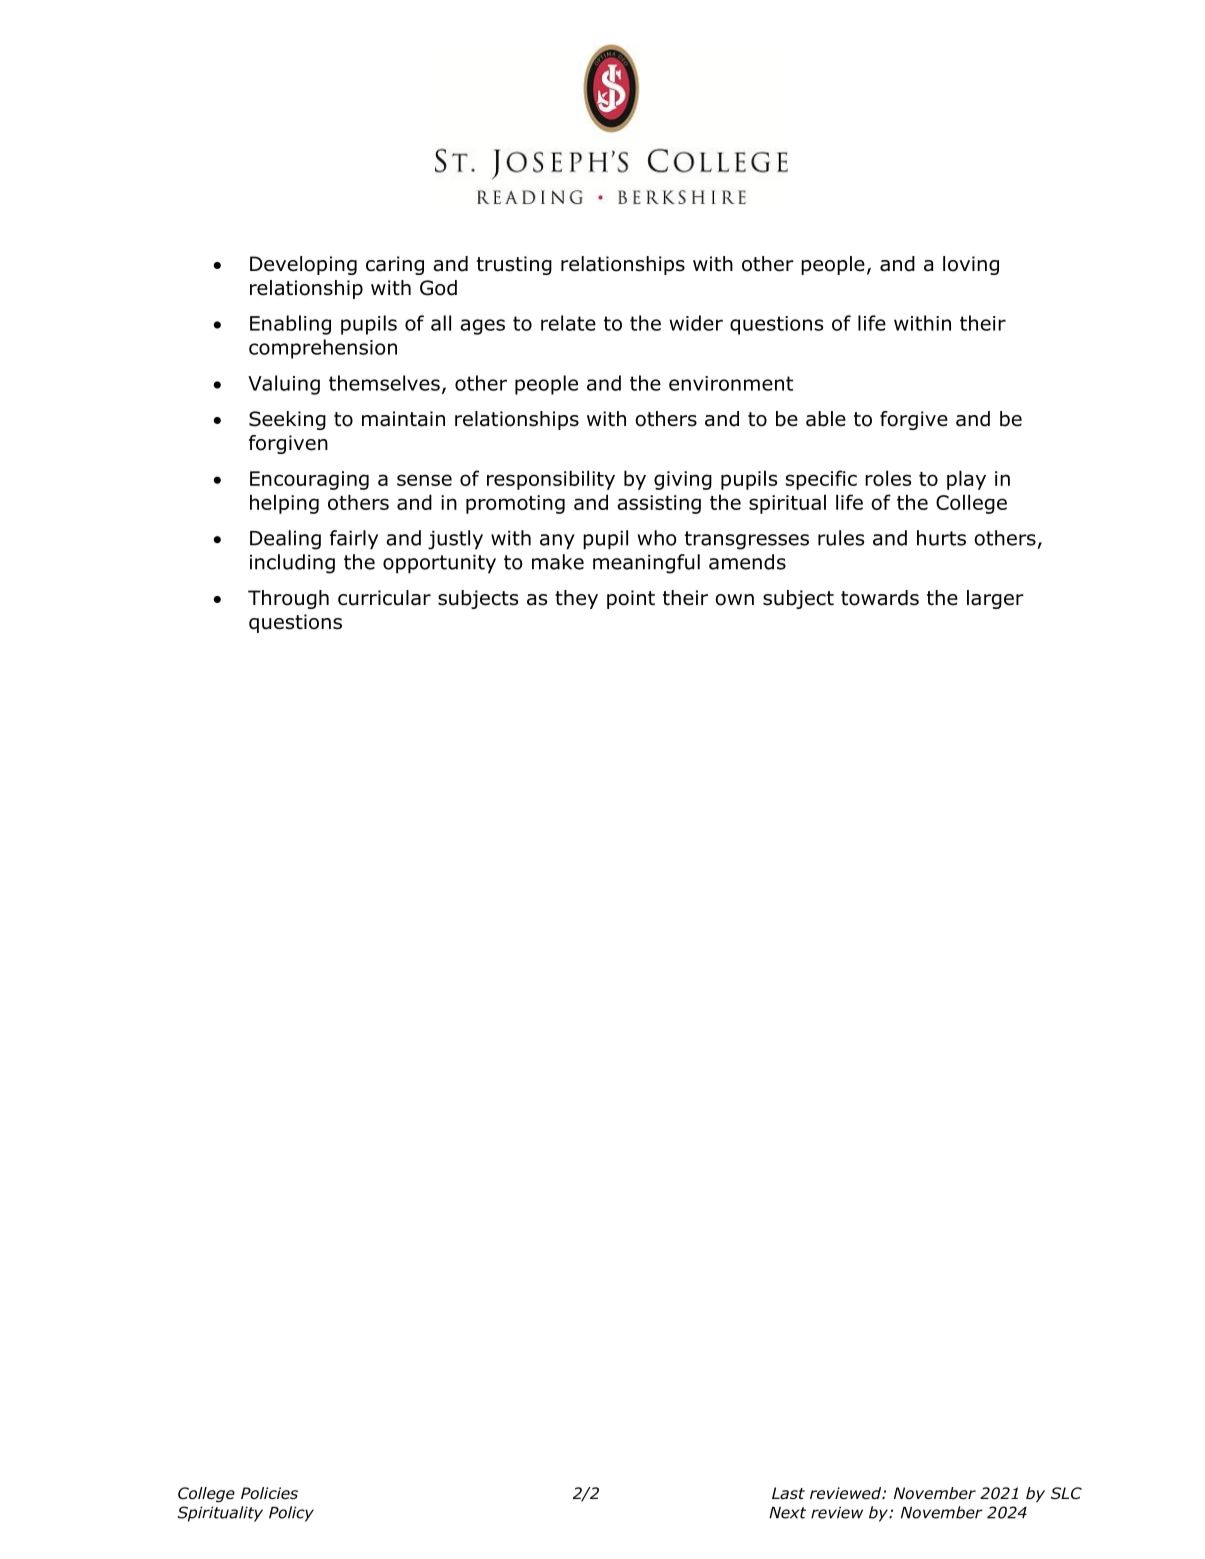 The height and width of the image is (1559, 1205). What do you see at coordinates (395, 265) in the image?
I see `caring` at bounding box center [395, 265].
